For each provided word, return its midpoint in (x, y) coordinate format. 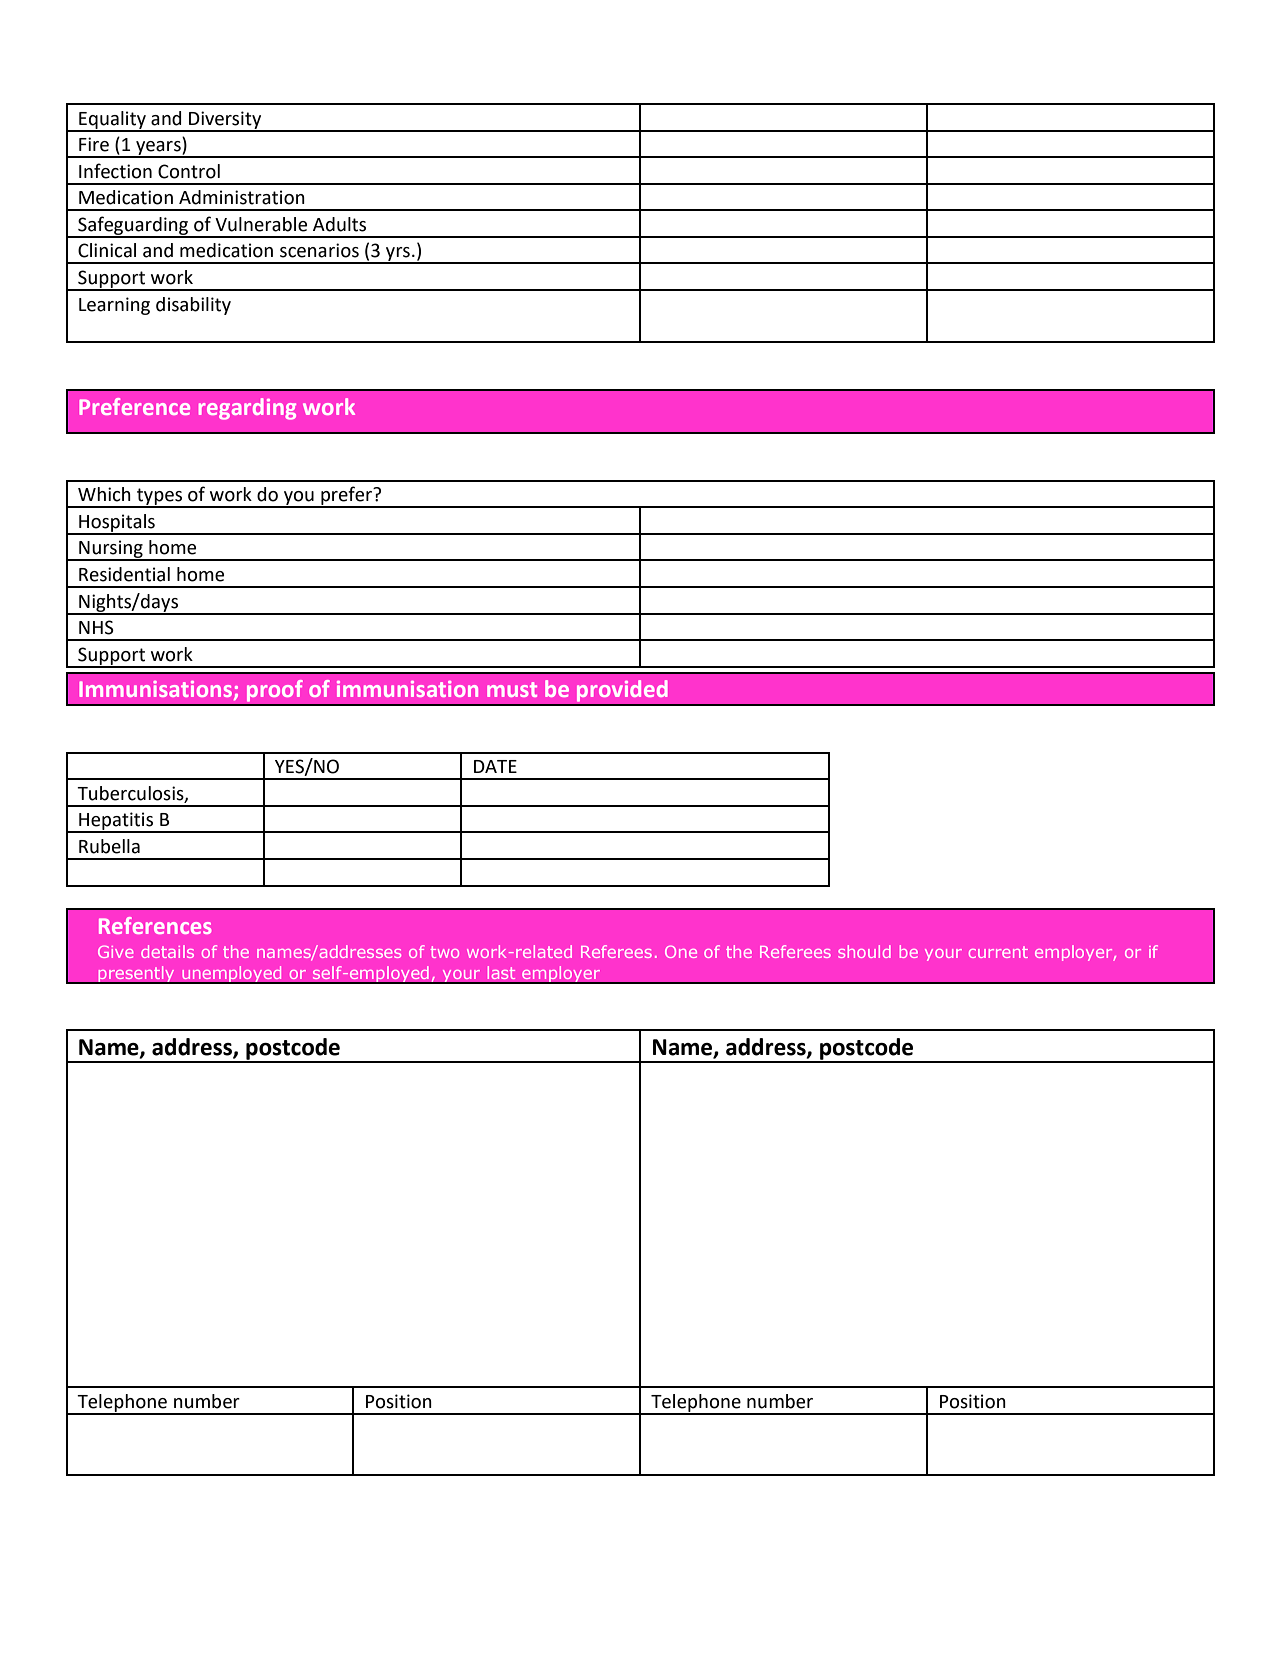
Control (189, 171)
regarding (247, 409)
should (864, 951)
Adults (339, 224)
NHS (96, 627)
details (167, 951)
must (512, 689)
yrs (398, 255)
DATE (495, 766)
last (501, 972)
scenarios (319, 250)
